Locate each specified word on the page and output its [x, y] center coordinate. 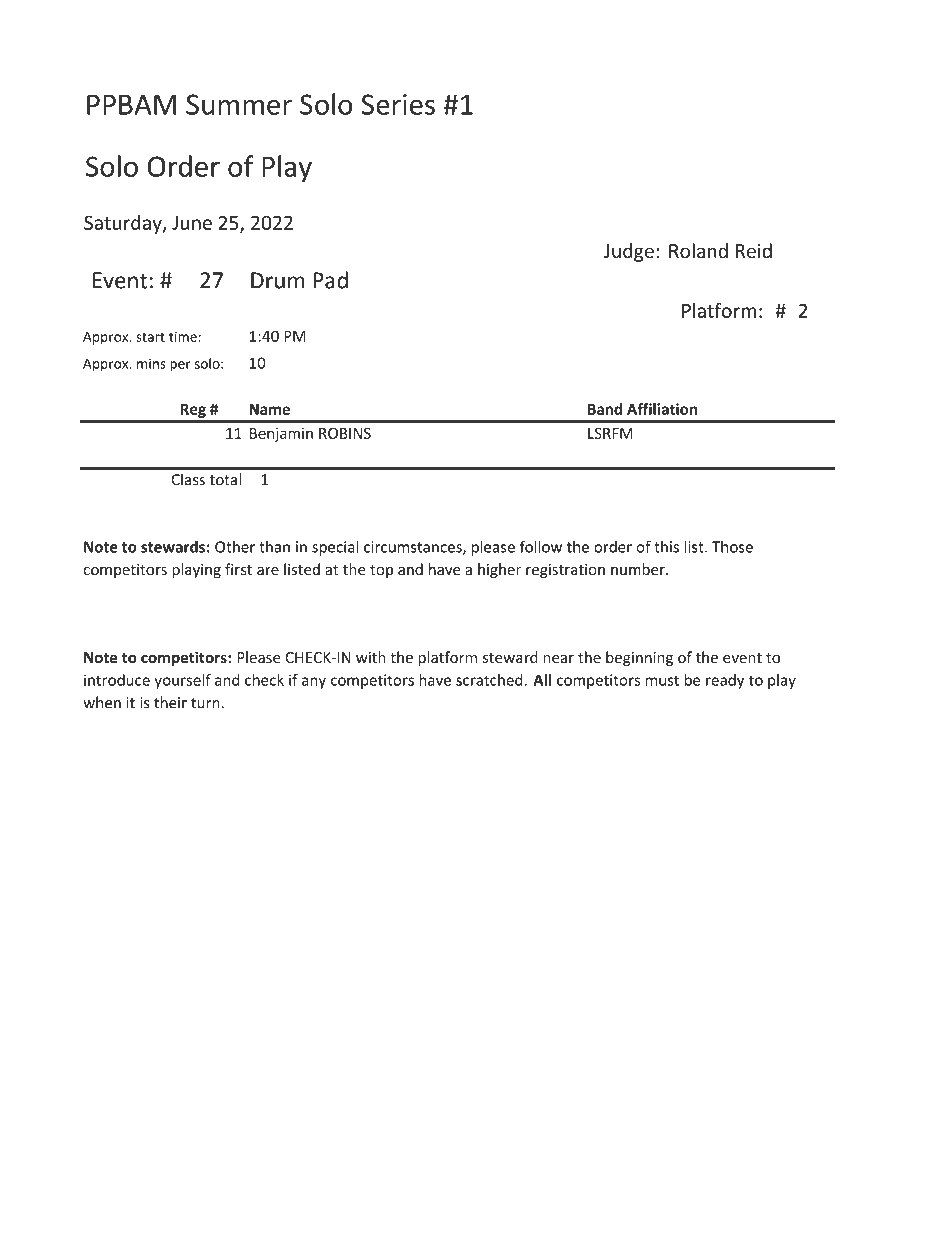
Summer [239, 104]
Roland [698, 250]
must [662, 680]
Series [398, 104]
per [180, 366]
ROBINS [345, 433]
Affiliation [662, 409]
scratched [490, 680]
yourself [182, 681]
